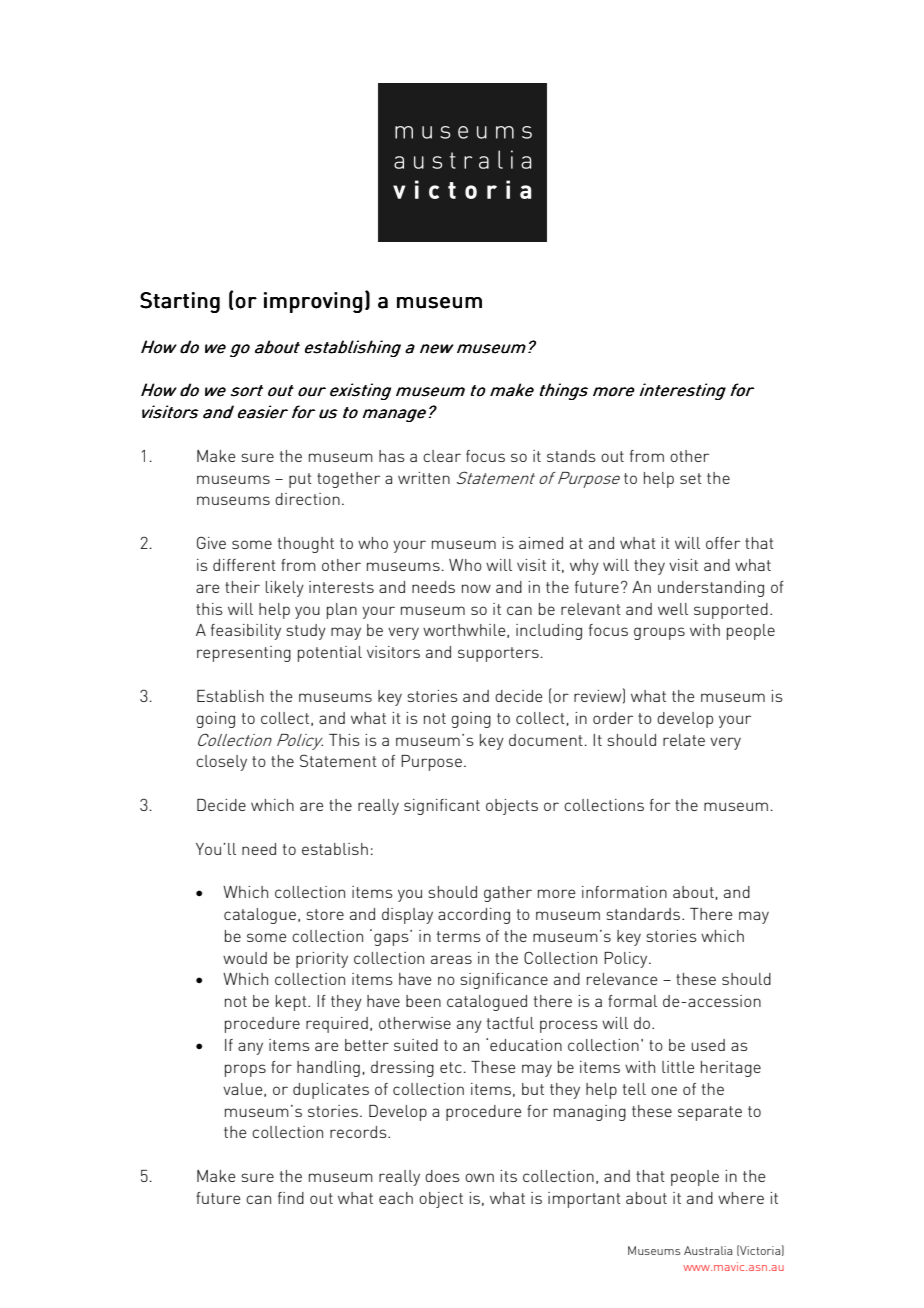 The image size is (924, 1308). I want to click on significant, so click(442, 807).
